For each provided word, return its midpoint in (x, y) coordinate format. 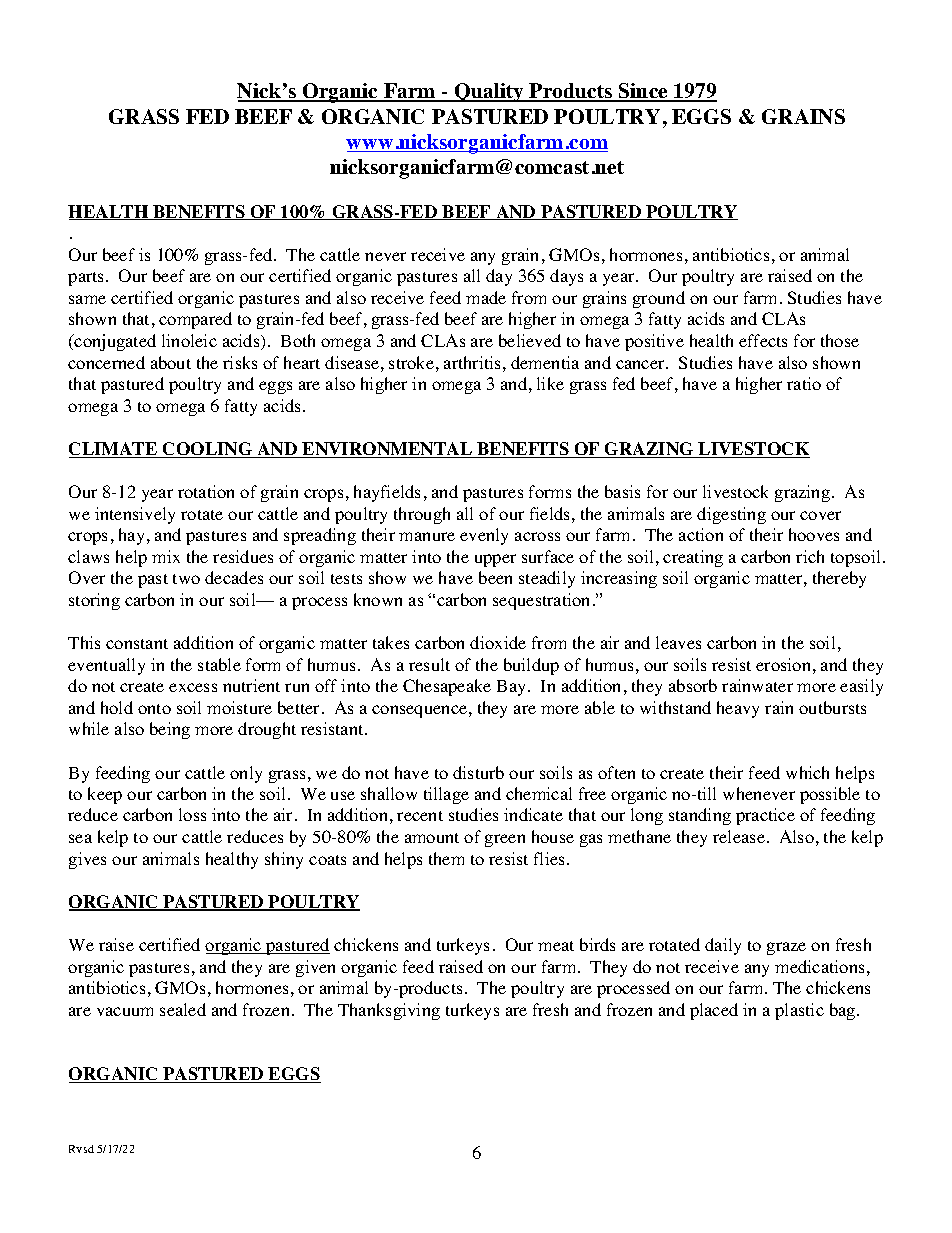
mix (166, 556)
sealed (183, 1009)
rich (810, 556)
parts (87, 279)
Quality (489, 92)
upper (495, 560)
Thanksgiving (389, 1011)
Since (643, 92)
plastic (799, 1011)
